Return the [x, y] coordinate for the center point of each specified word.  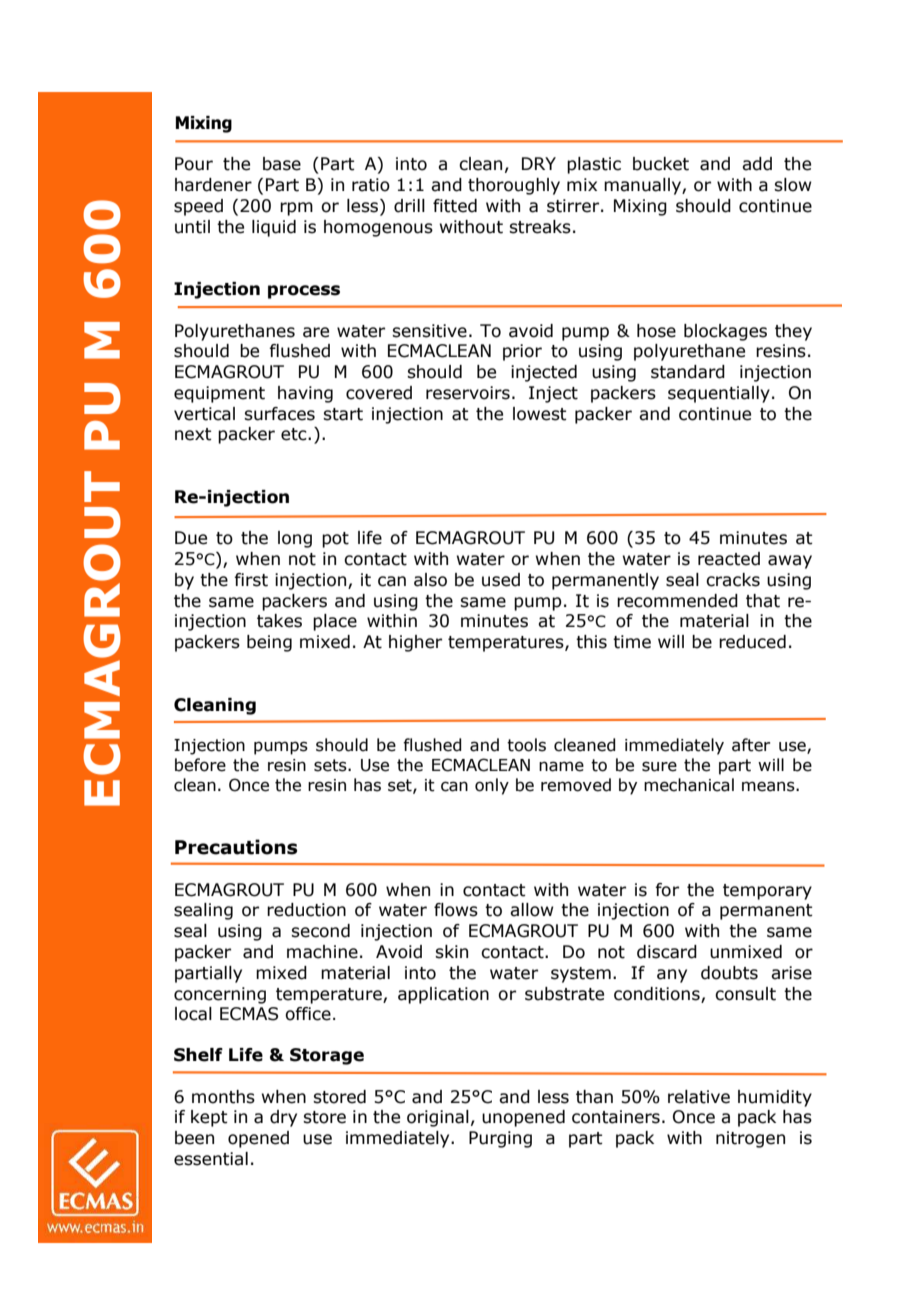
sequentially [719, 394]
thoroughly [514, 186]
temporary [767, 892]
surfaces [279, 414]
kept [209, 1118]
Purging [500, 1139]
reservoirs [468, 393]
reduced [752, 642]
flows [456, 910]
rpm [296, 209]
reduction [306, 910]
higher [415, 643]
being [269, 643]
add [757, 164]
